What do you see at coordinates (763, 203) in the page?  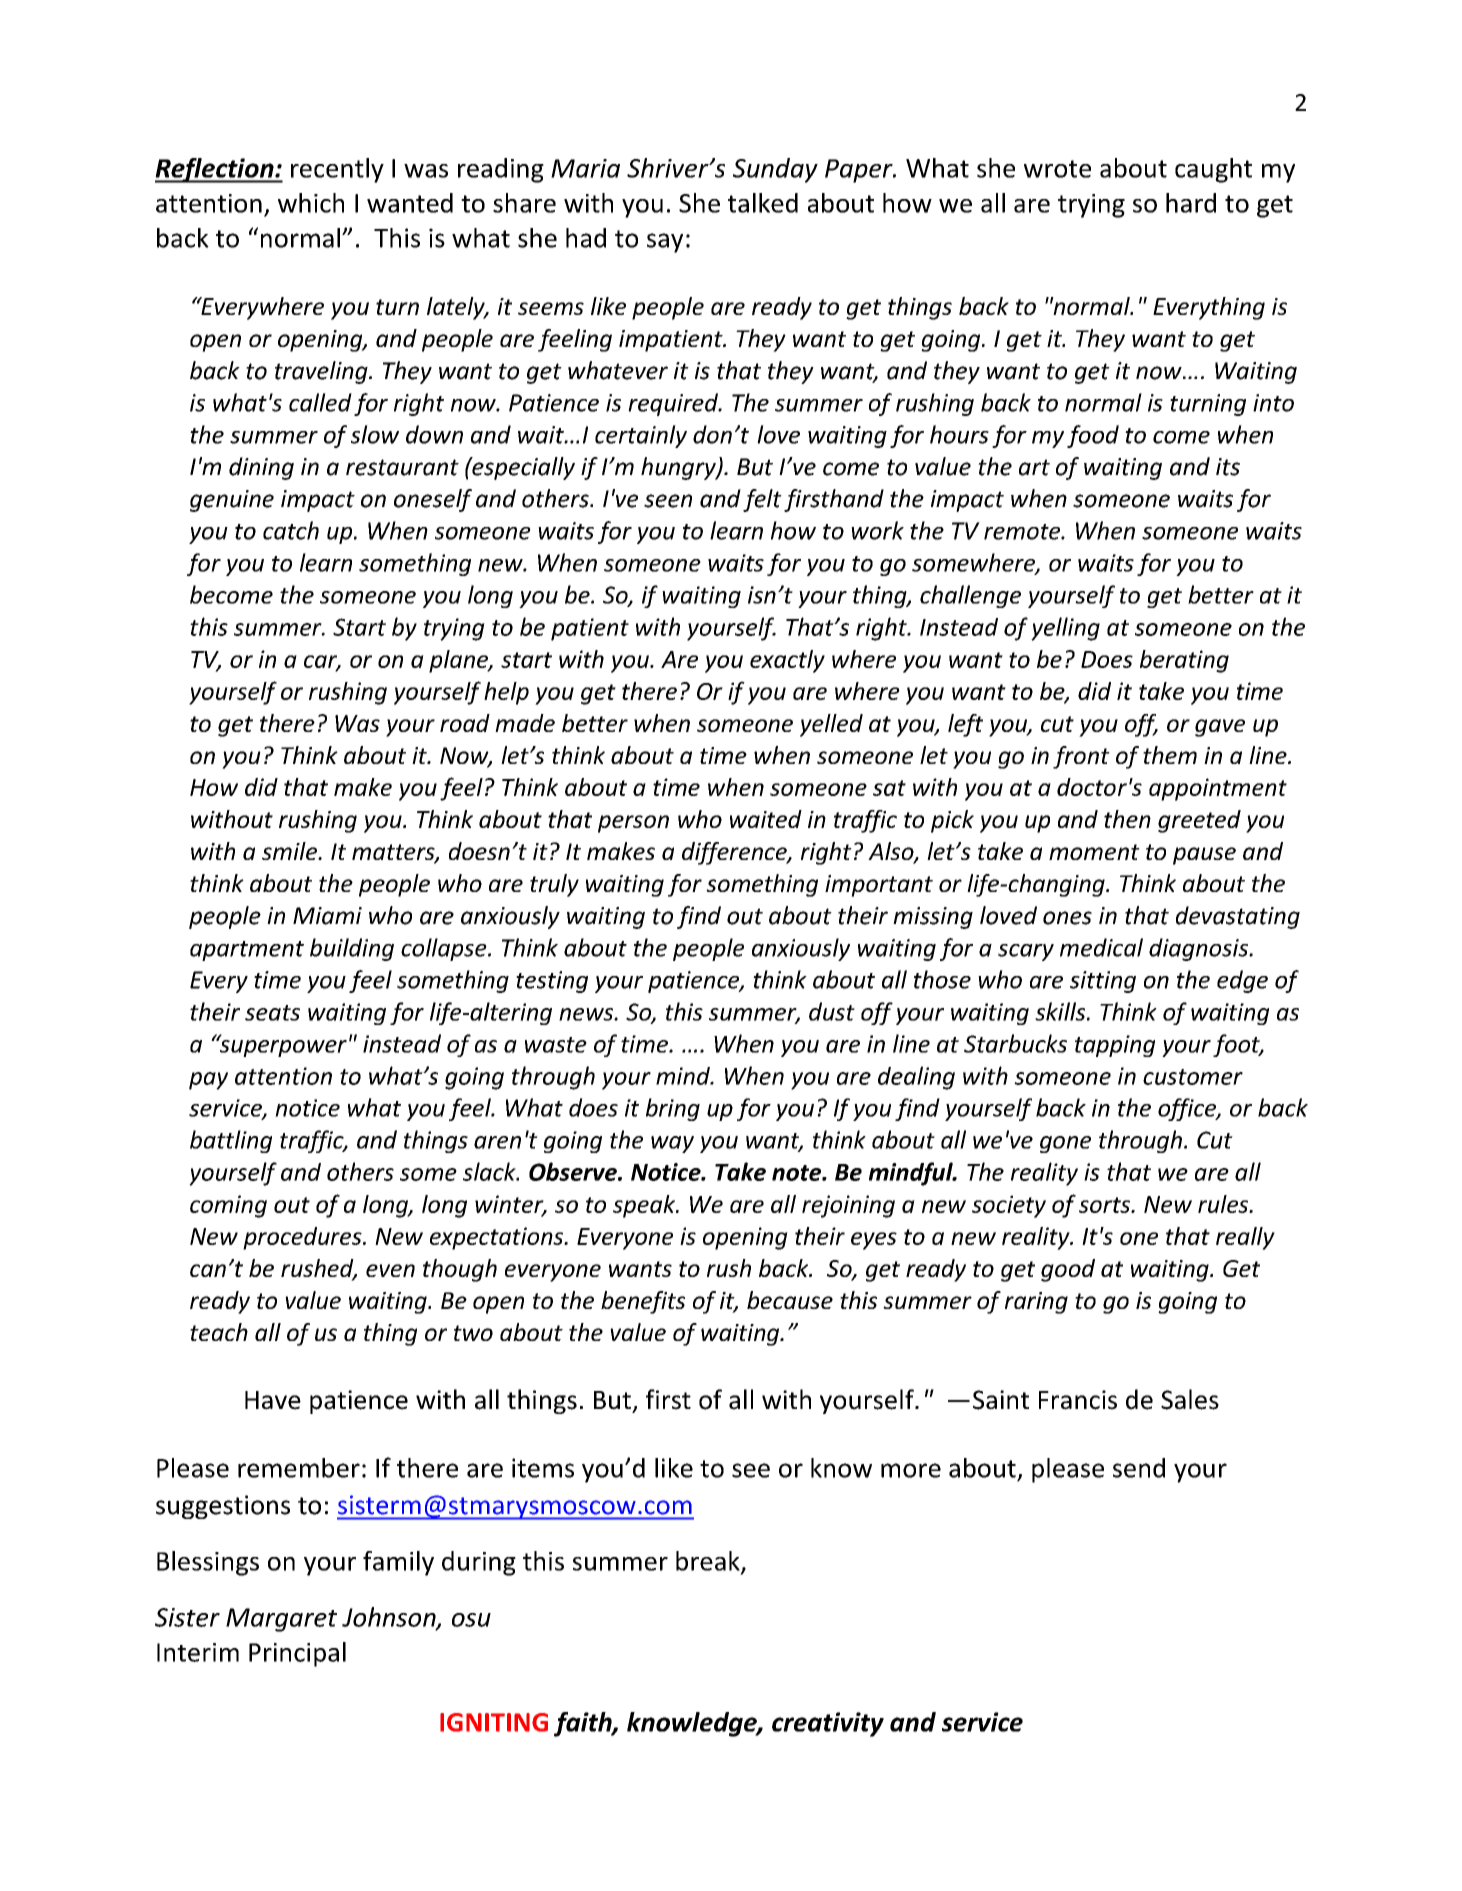 I see `talked` at bounding box center [763, 203].
